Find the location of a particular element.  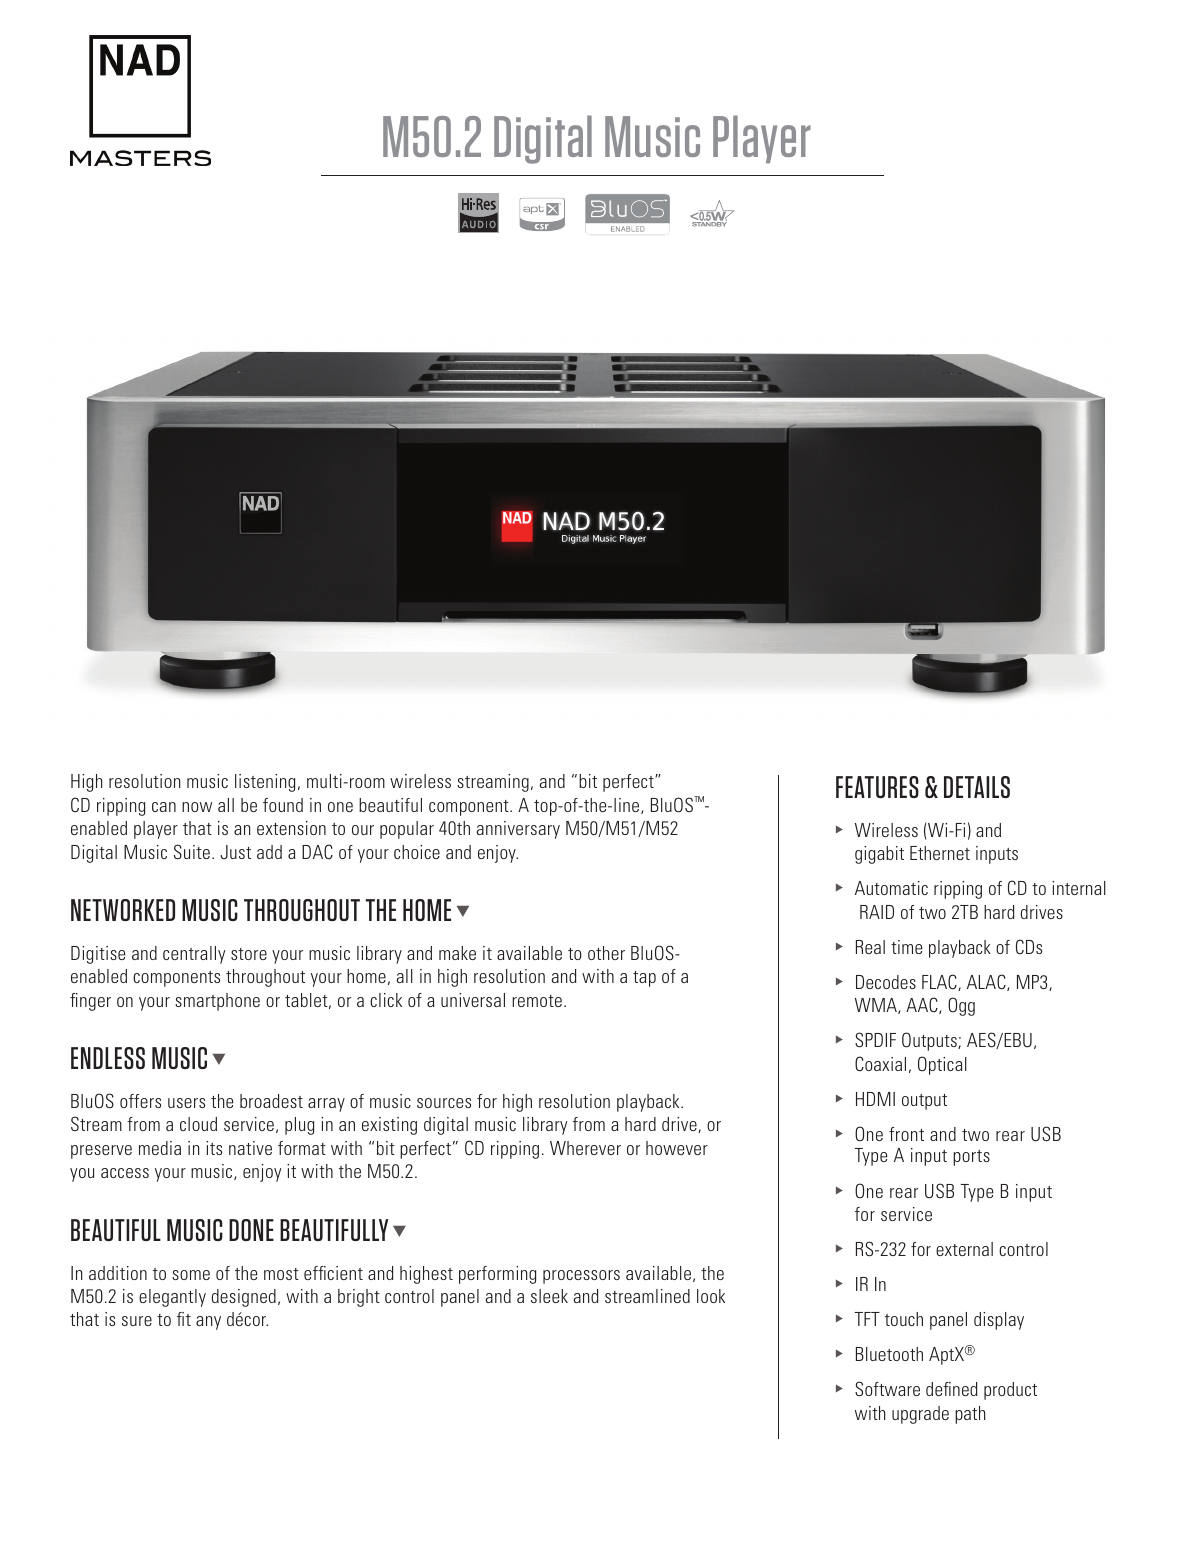

Software is located at coordinates (887, 1389).
